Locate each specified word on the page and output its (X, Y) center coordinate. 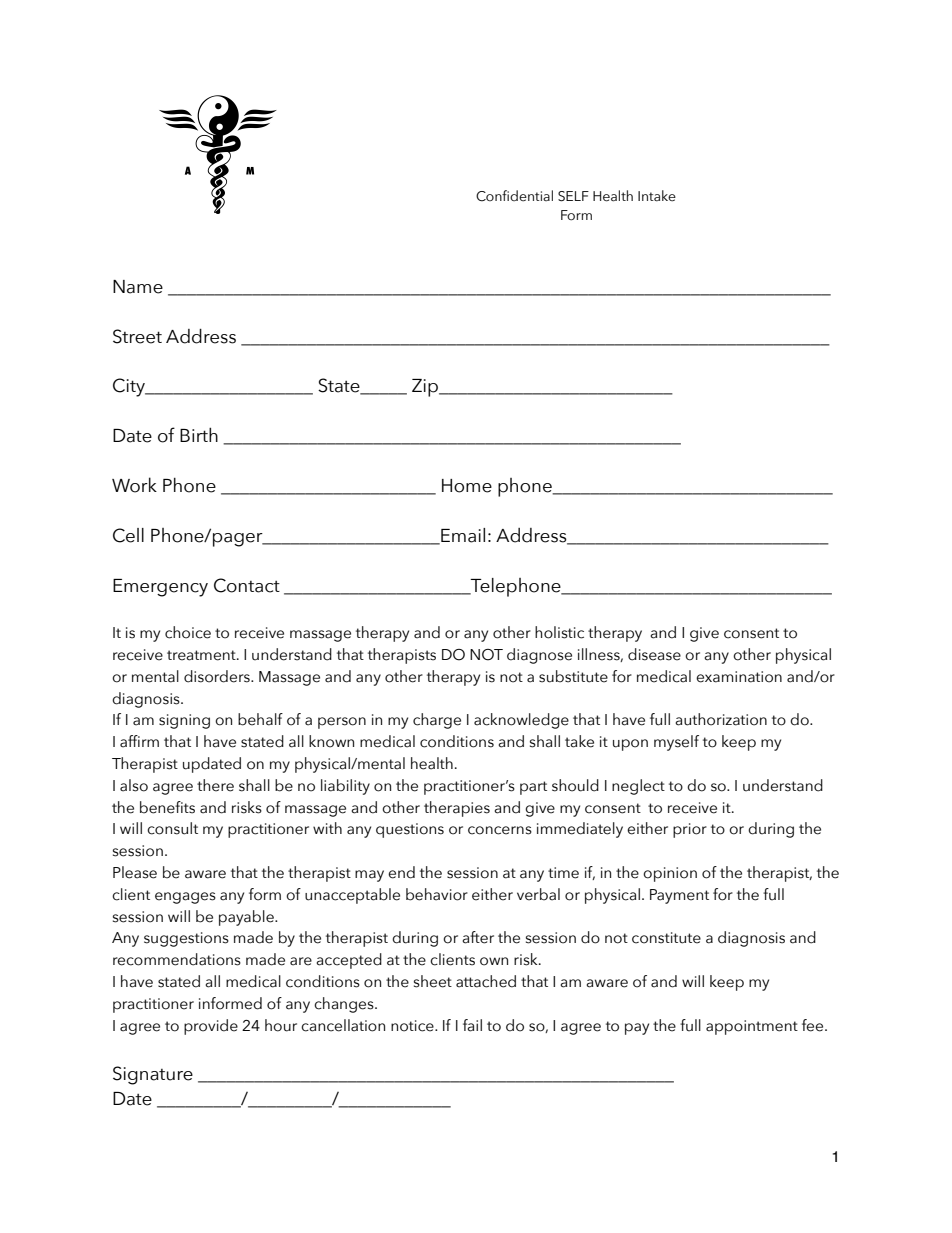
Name (138, 287)
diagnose (539, 656)
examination (739, 677)
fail (472, 1025)
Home (467, 486)
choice (188, 632)
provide (211, 1027)
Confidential (514, 196)
